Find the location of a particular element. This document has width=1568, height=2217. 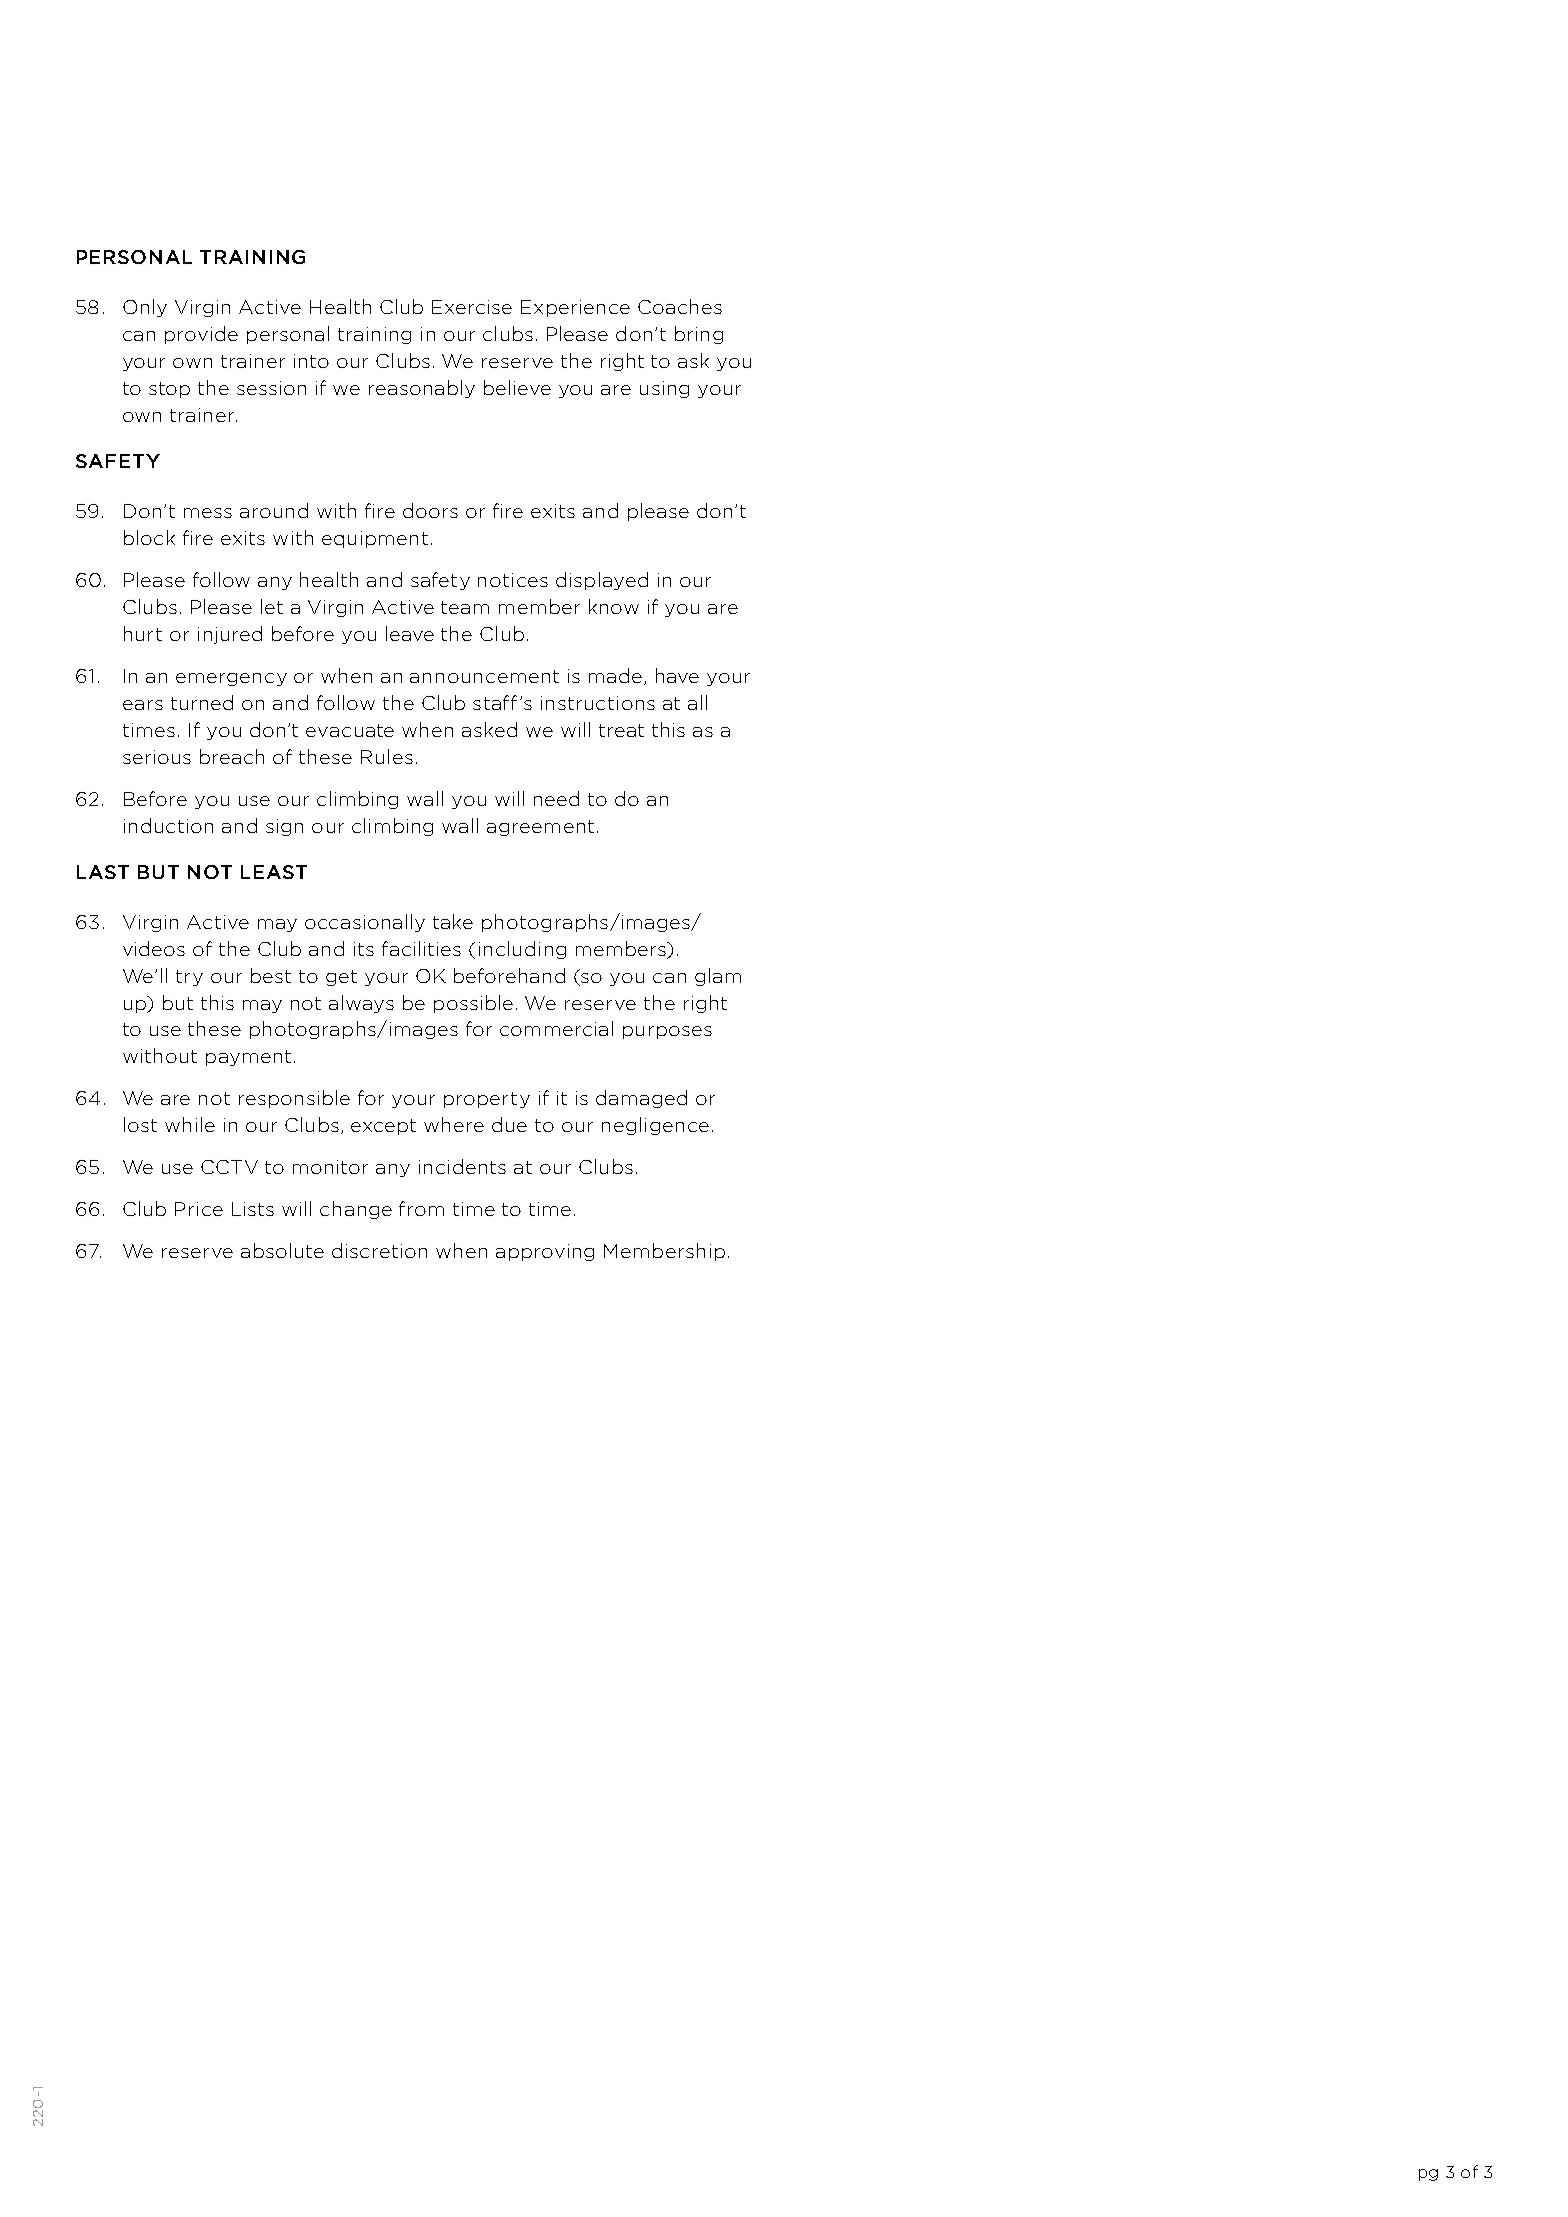

provide is located at coordinates (201, 335).
